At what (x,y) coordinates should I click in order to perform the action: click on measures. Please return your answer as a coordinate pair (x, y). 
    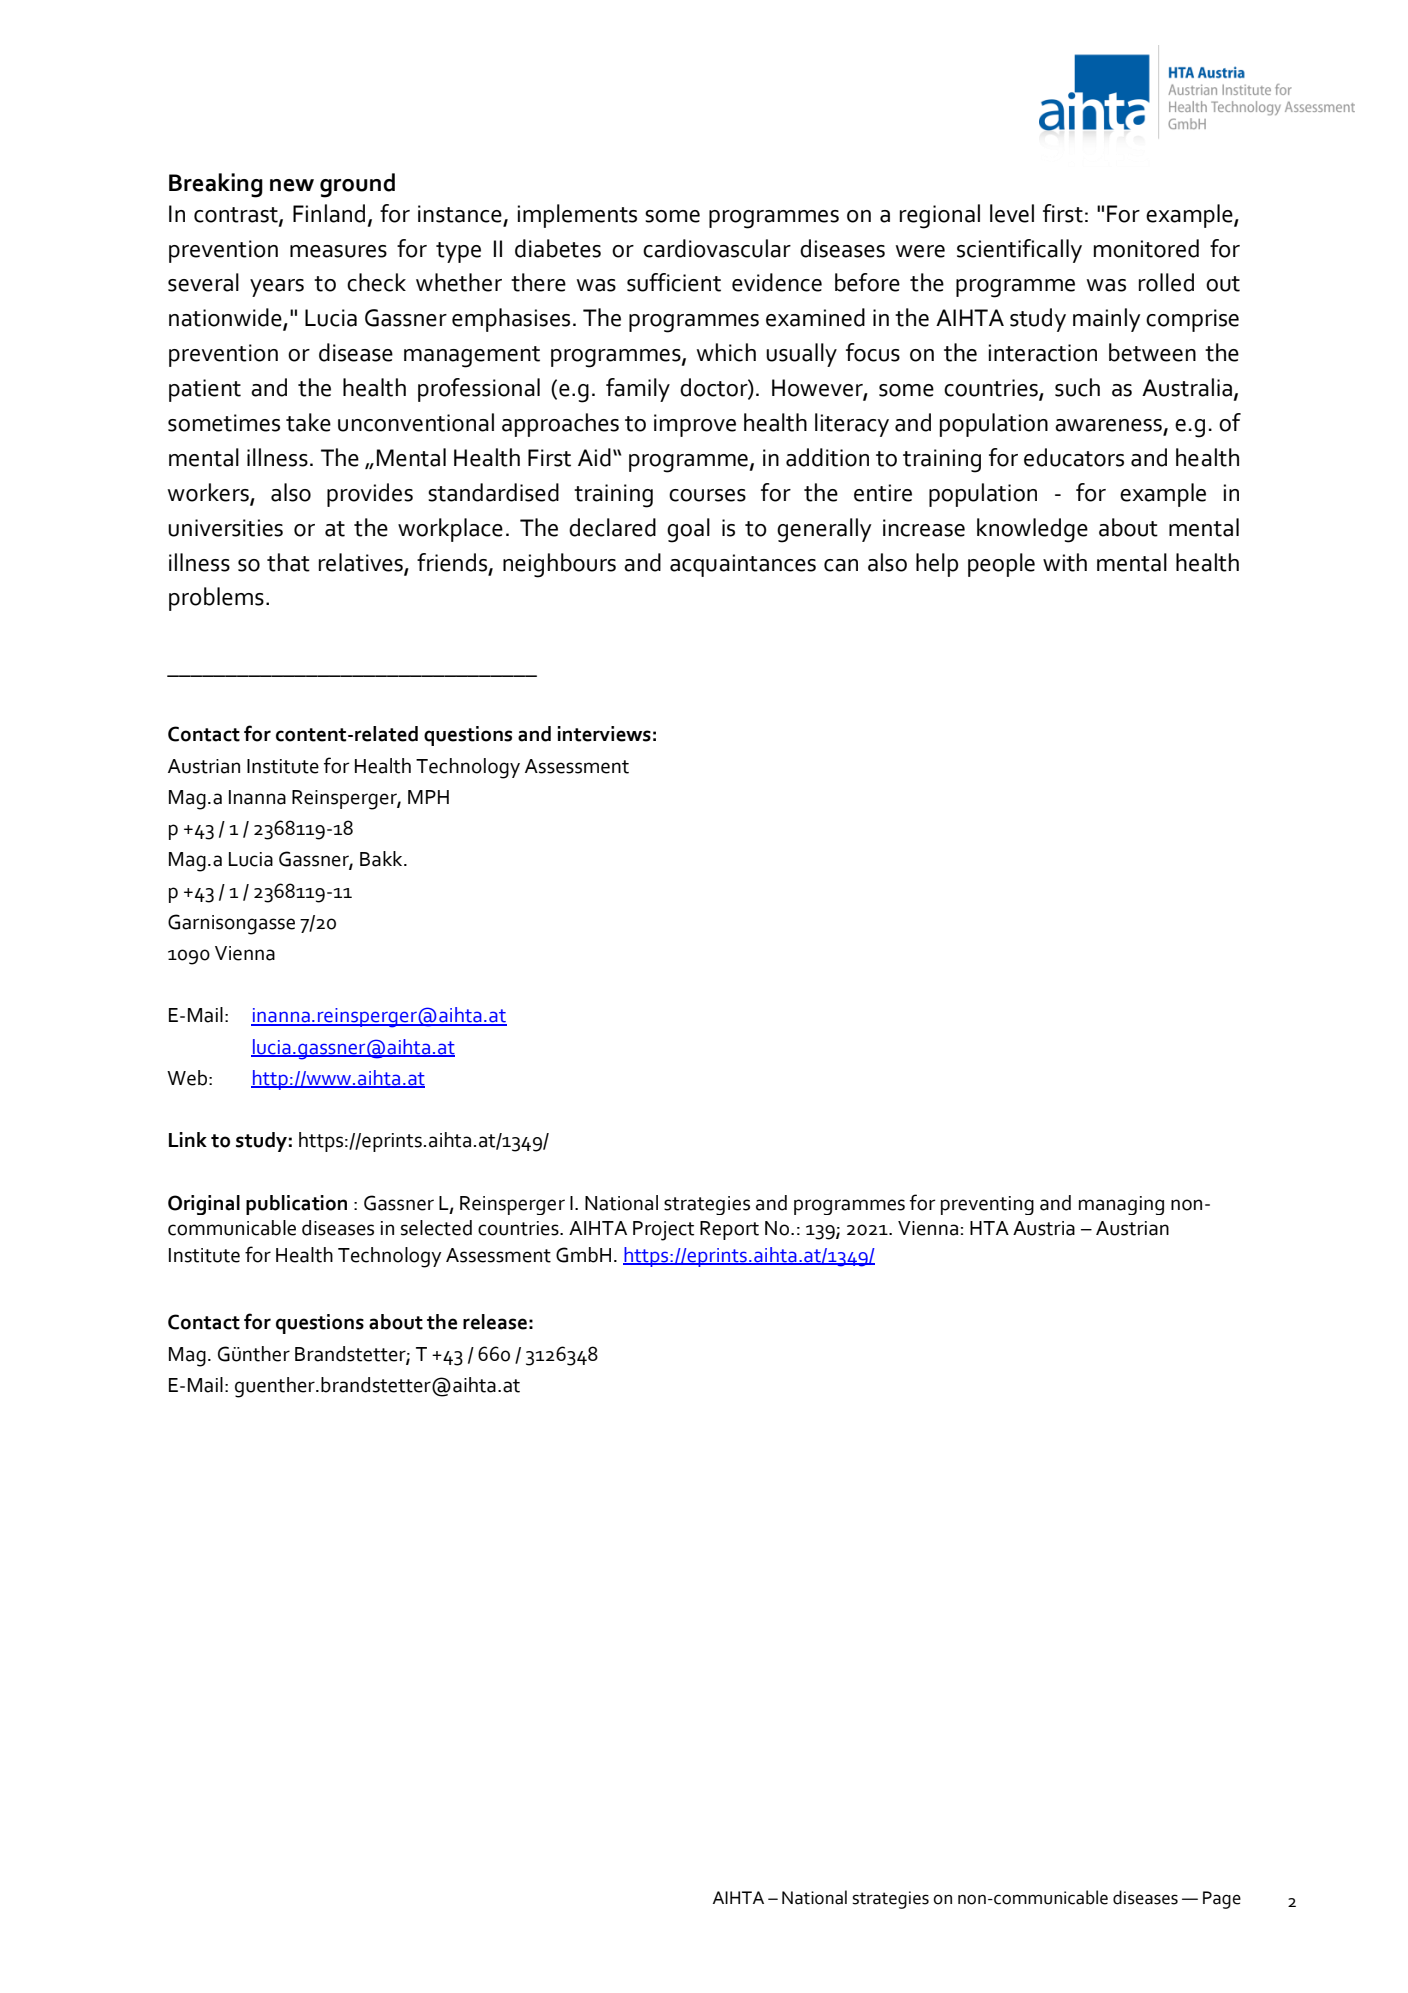
    Looking at the image, I should click on (338, 251).
